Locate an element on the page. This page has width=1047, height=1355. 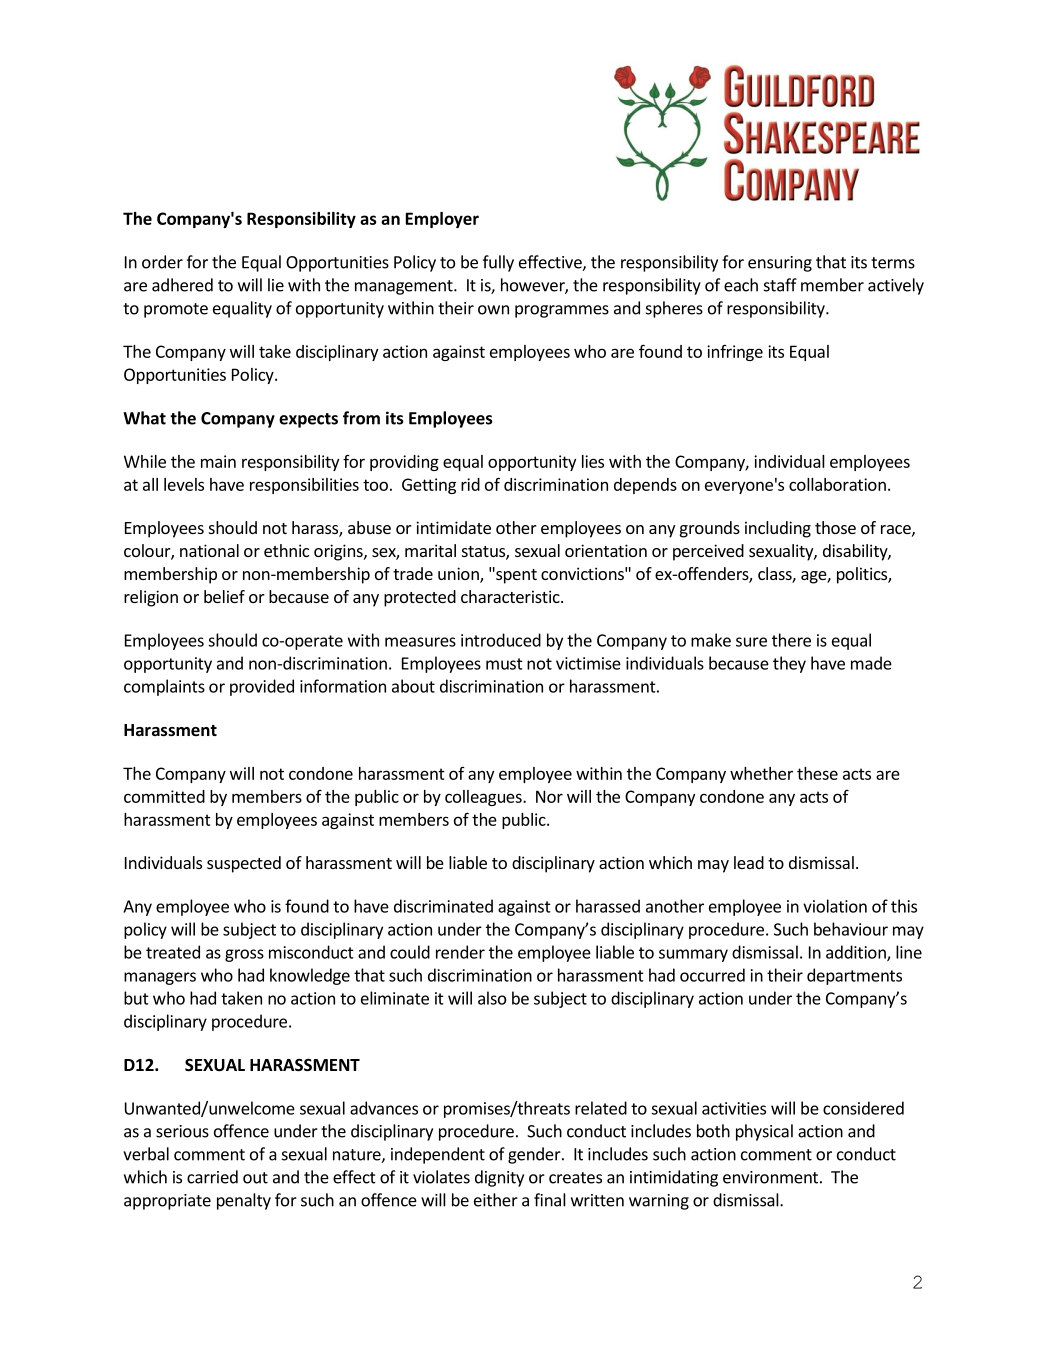
order is located at coordinates (162, 262).
